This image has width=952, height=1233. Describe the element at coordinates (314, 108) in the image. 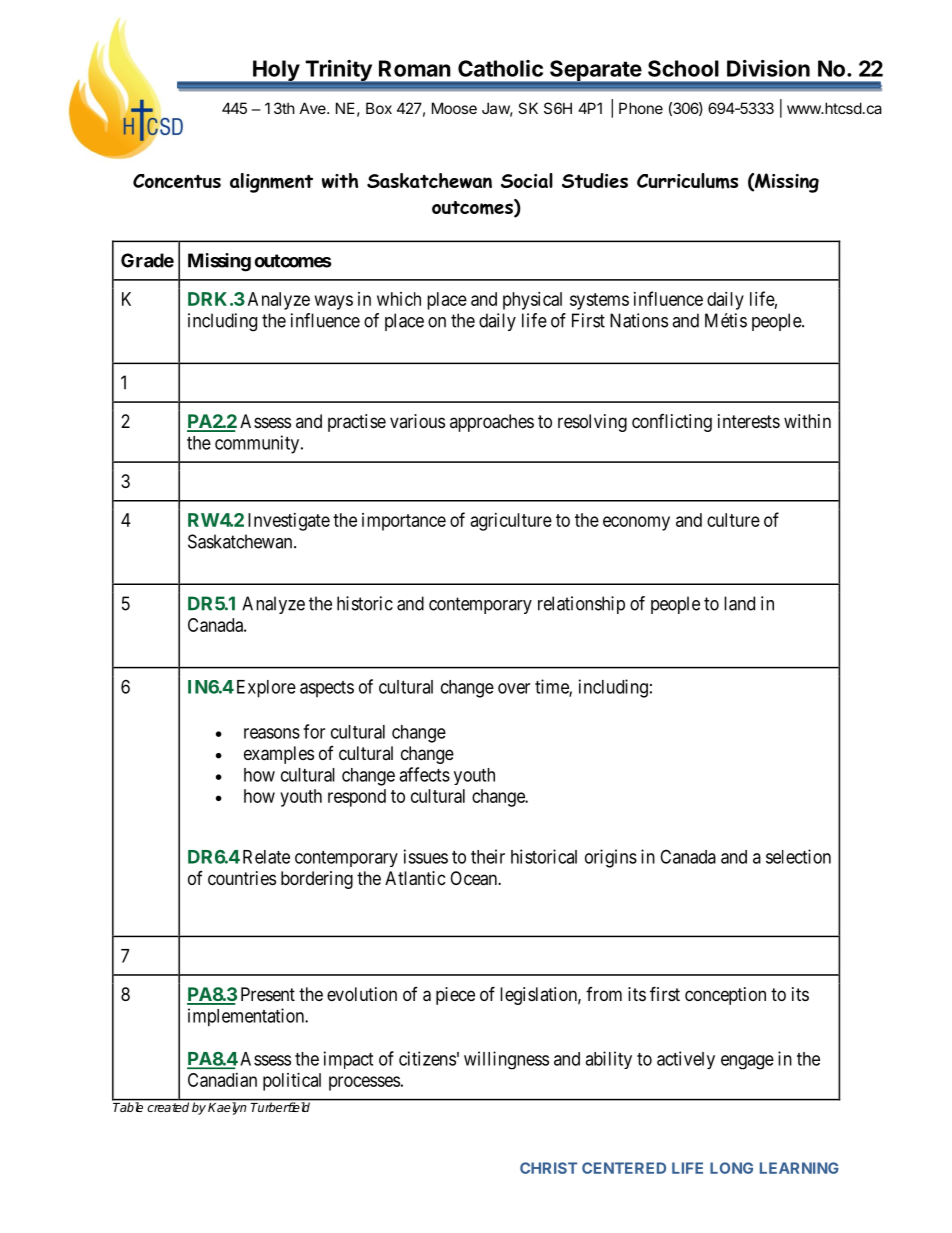

I see `Ave` at that location.
